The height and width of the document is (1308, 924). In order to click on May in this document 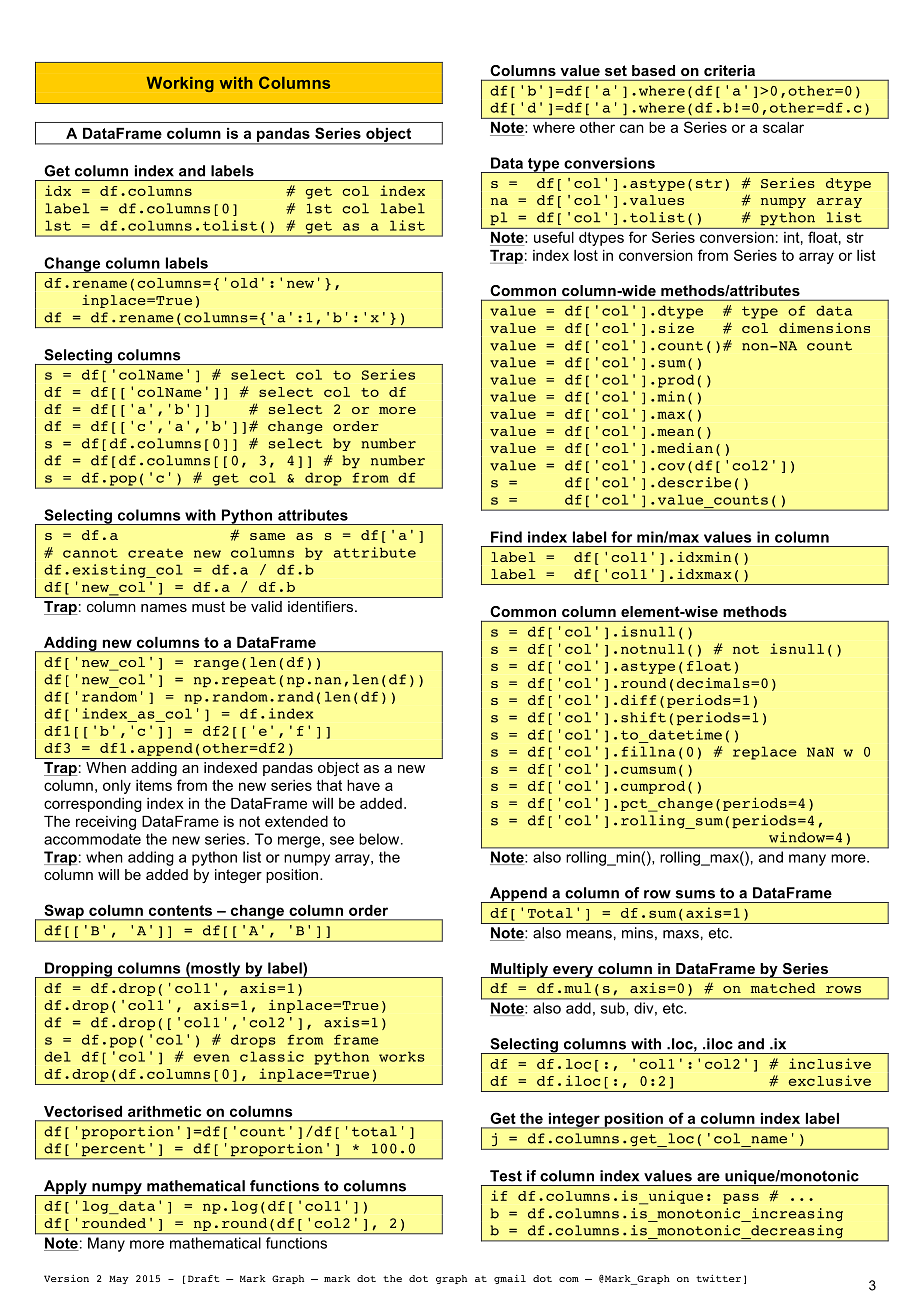, I will do `click(119, 1279)`.
